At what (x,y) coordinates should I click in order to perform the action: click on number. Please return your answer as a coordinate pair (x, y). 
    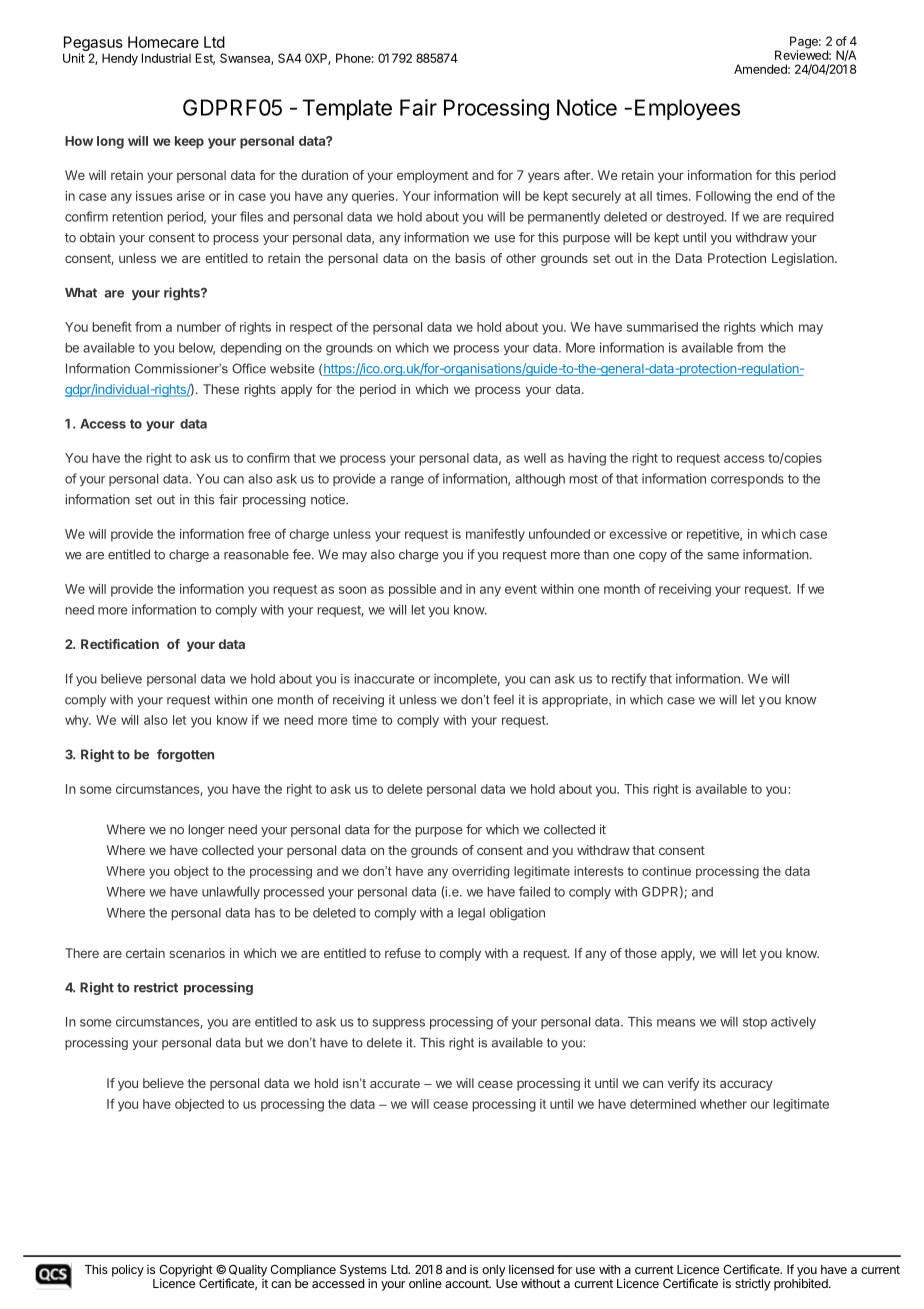
    Looking at the image, I should click on (199, 327).
